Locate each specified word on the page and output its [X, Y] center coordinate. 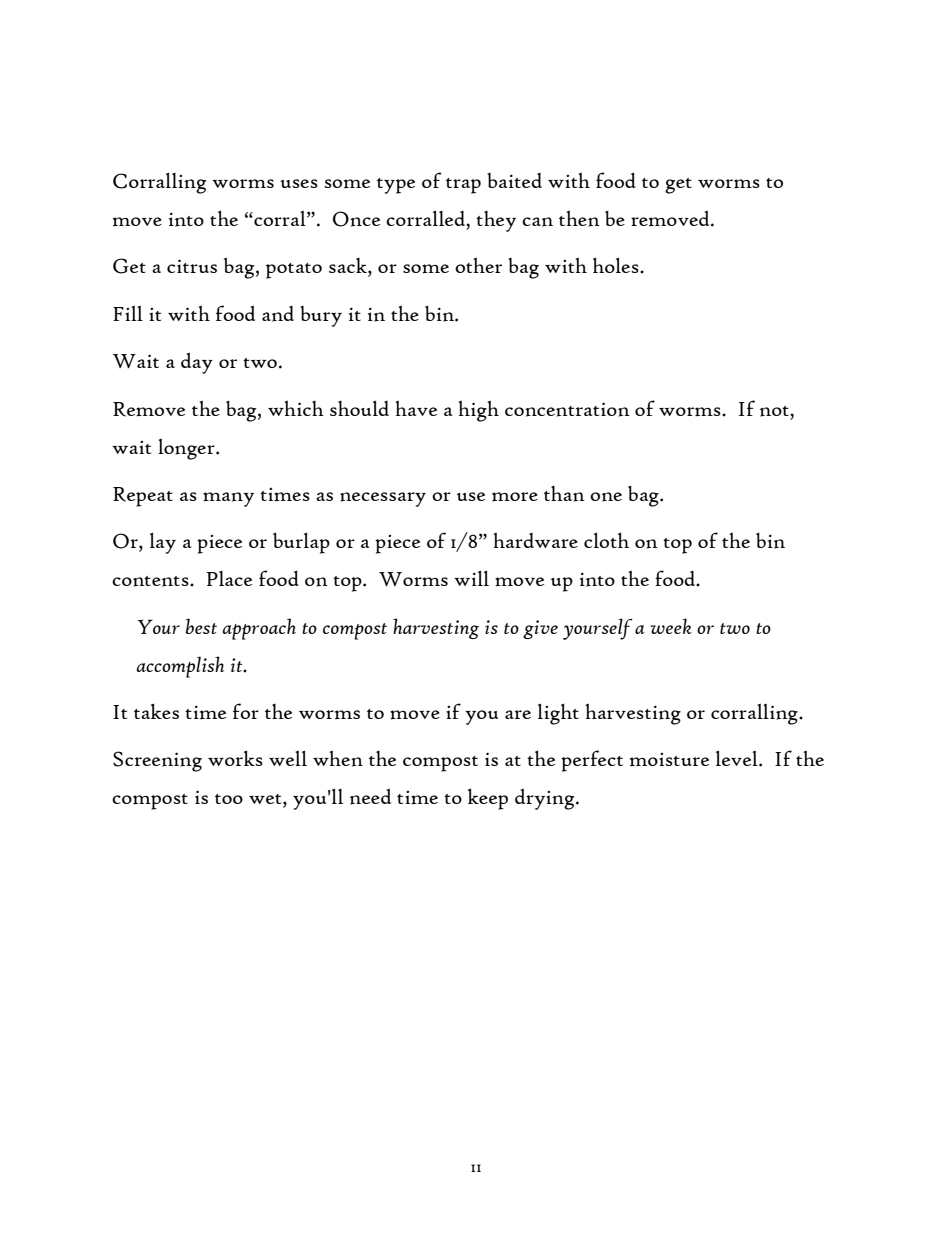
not [775, 411]
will [471, 578]
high [479, 411]
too [229, 799]
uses [299, 183]
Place [229, 578]
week [671, 626]
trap [463, 186]
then [579, 219]
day [197, 363]
